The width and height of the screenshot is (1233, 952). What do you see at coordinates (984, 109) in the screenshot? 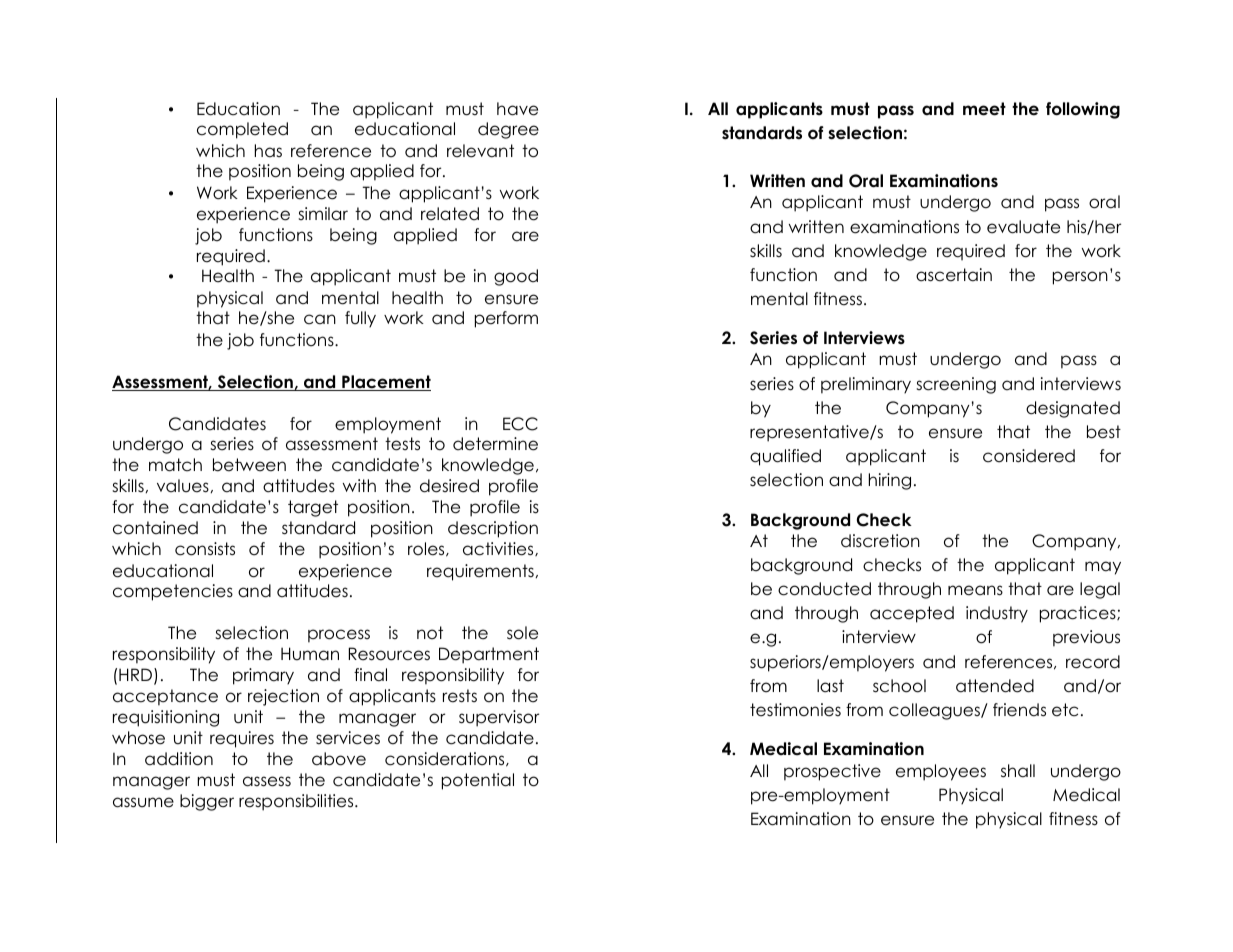
I see `meet` at bounding box center [984, 109].
